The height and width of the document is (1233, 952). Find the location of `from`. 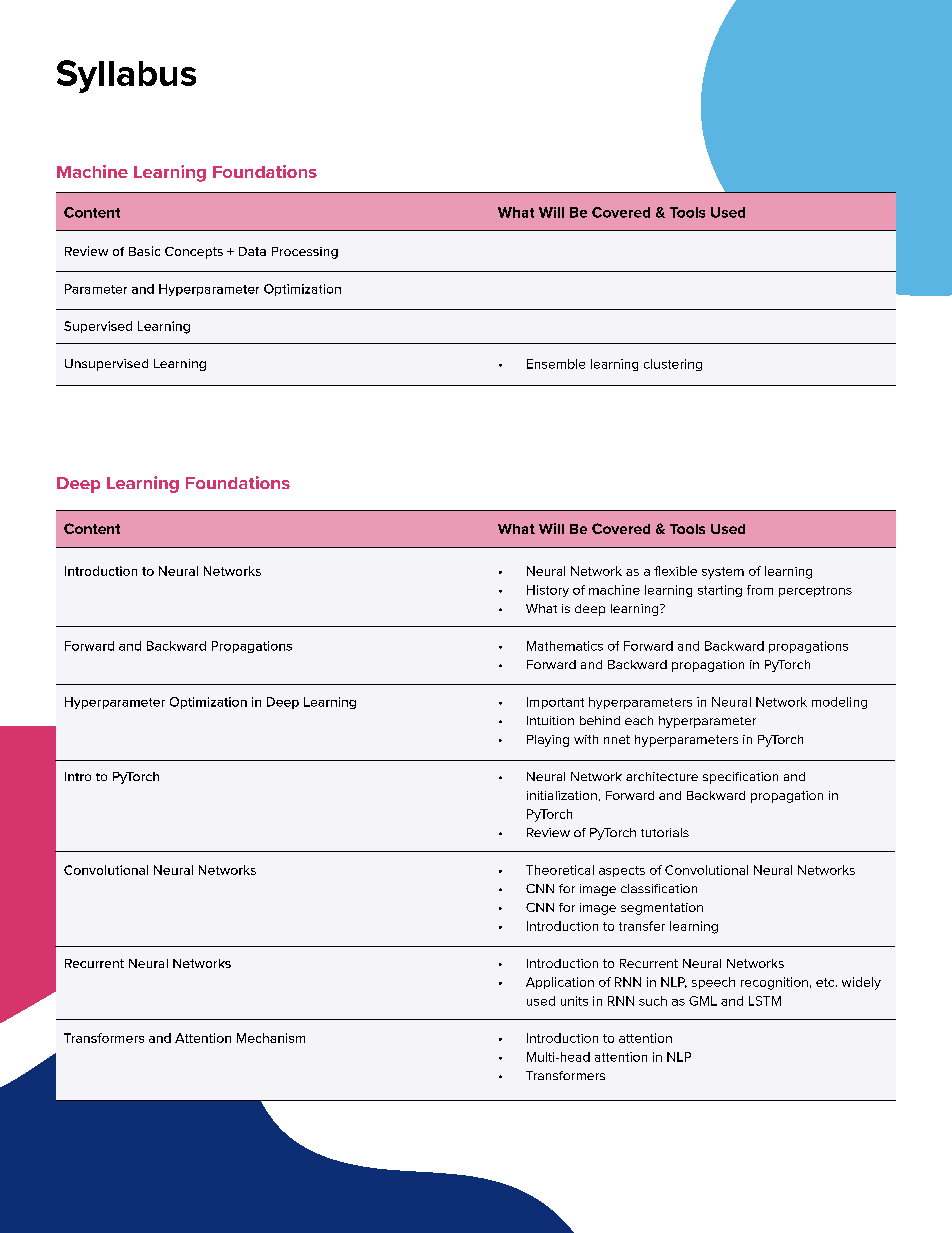

from is located at coordinates (760, 590).
